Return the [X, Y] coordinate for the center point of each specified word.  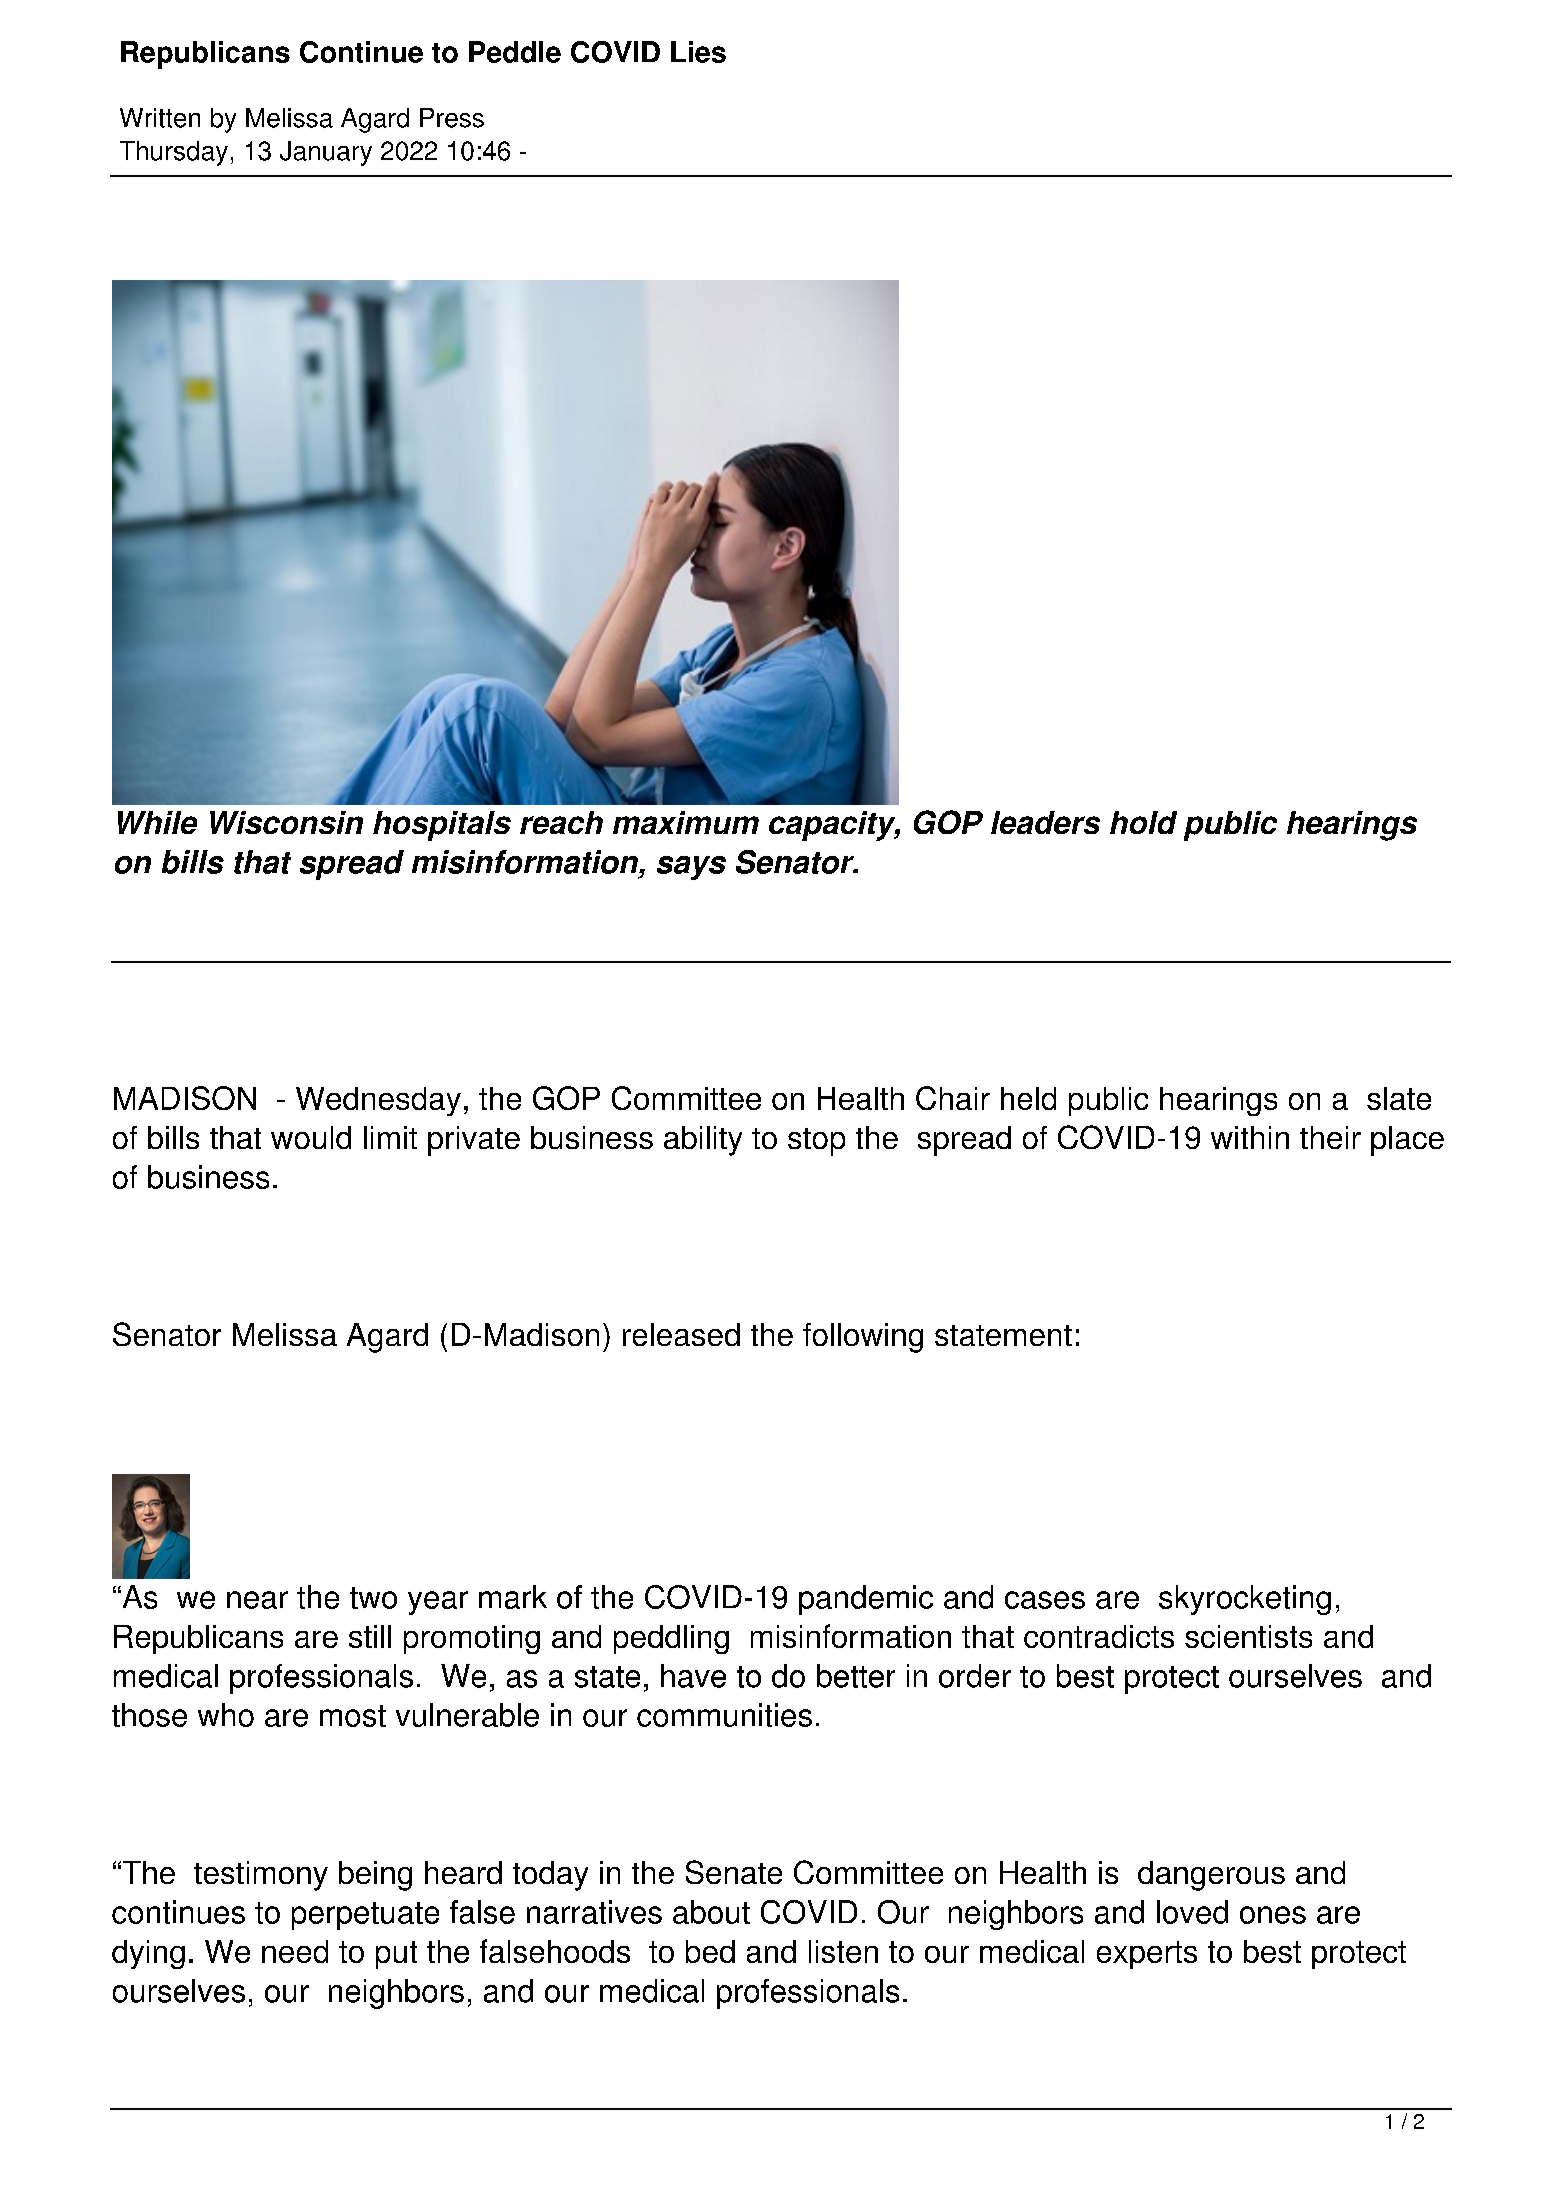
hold [1143, 822]
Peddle [515, 52]
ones [1273, 1915]
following [863, 1338]
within [1250, 1137]
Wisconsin [286, 822]
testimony [261, 1876]
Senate [734, 1872]
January [326, 153]
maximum [686, 822]
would [311, 1137]
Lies [698, 52]
